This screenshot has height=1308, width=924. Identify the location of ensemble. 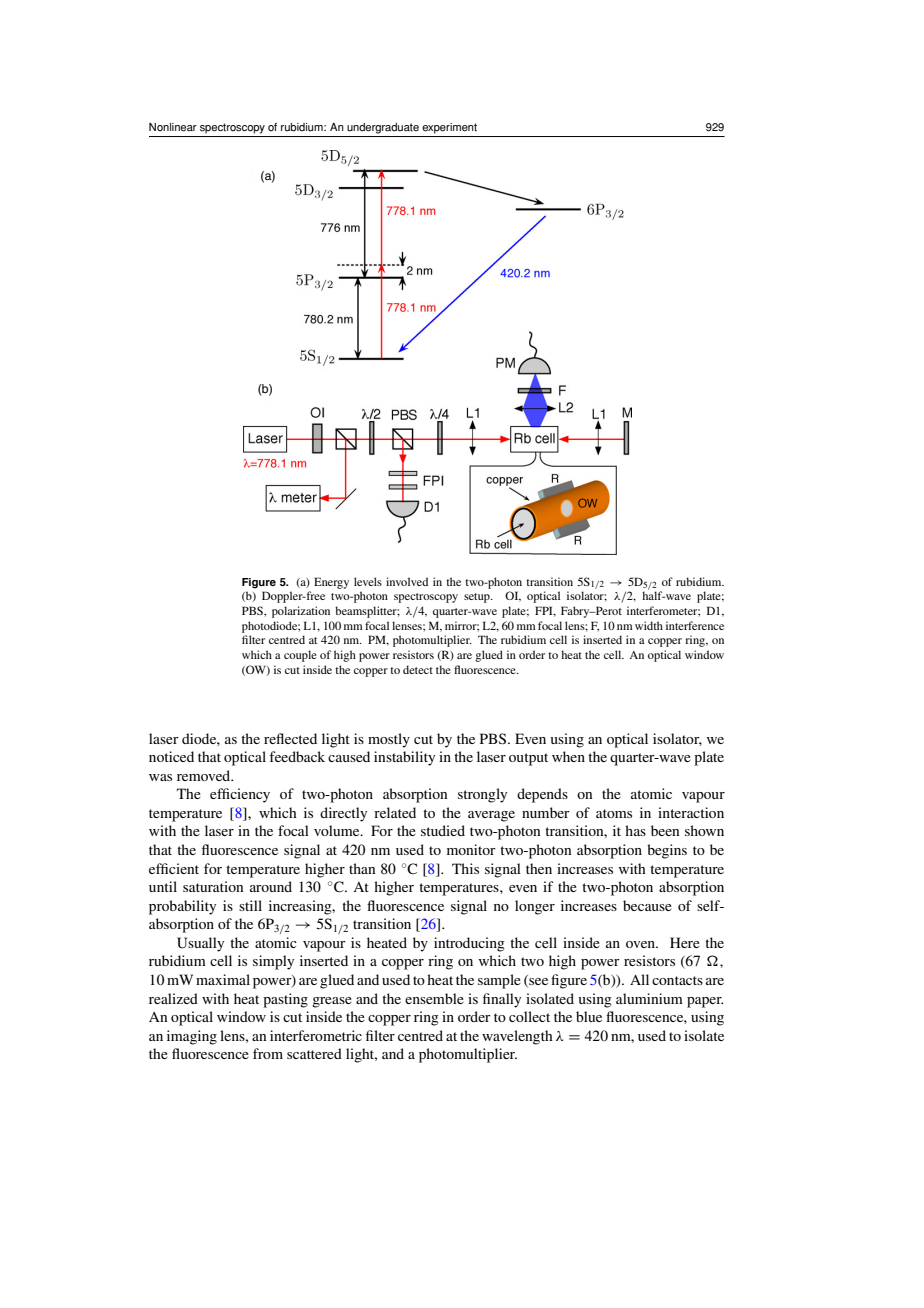
(434, 998).
